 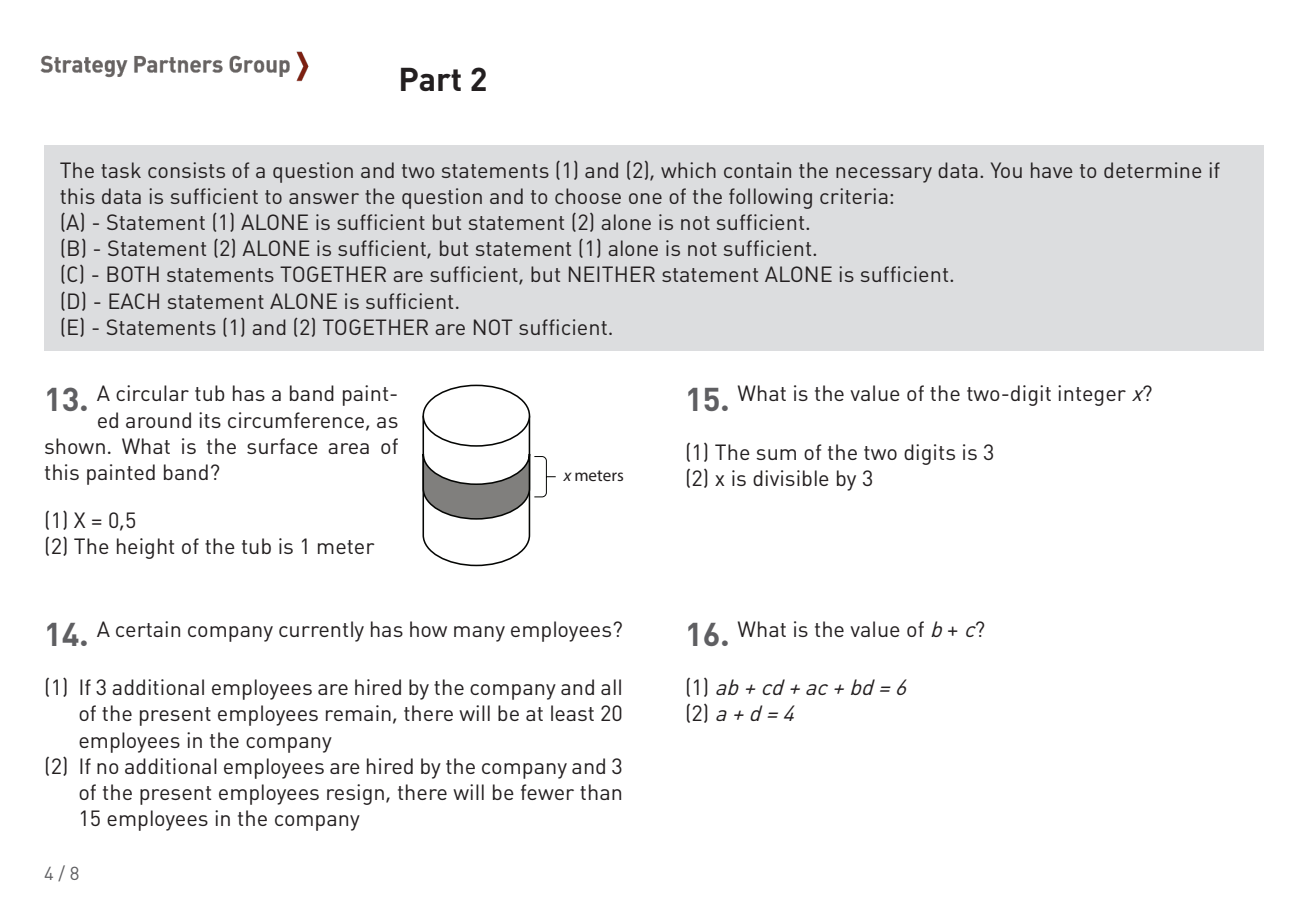 I want to click on sum, so click(x=776, y=454).
